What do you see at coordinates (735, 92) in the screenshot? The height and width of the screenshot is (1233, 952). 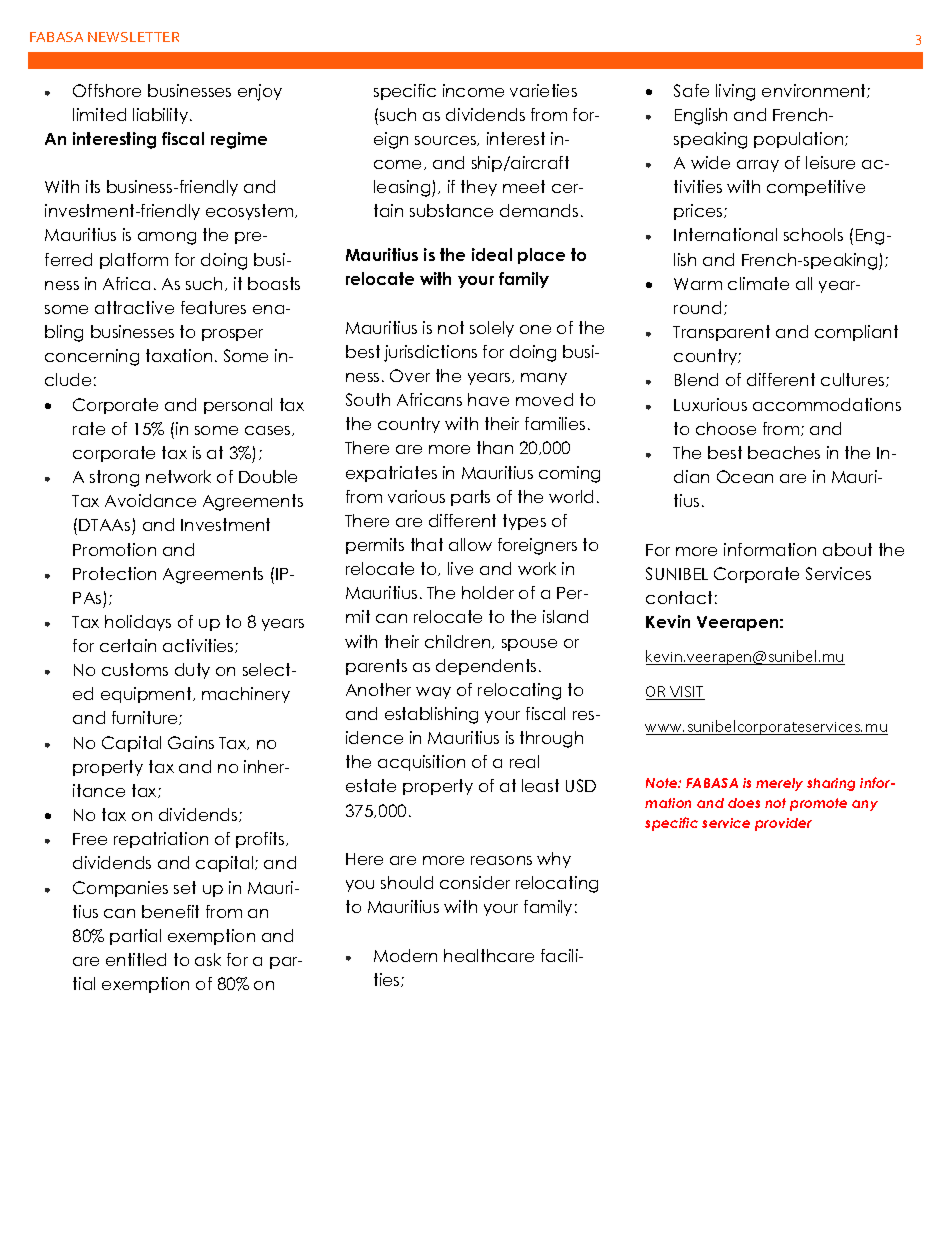 I see `living` at bounding box center [735, 92].
